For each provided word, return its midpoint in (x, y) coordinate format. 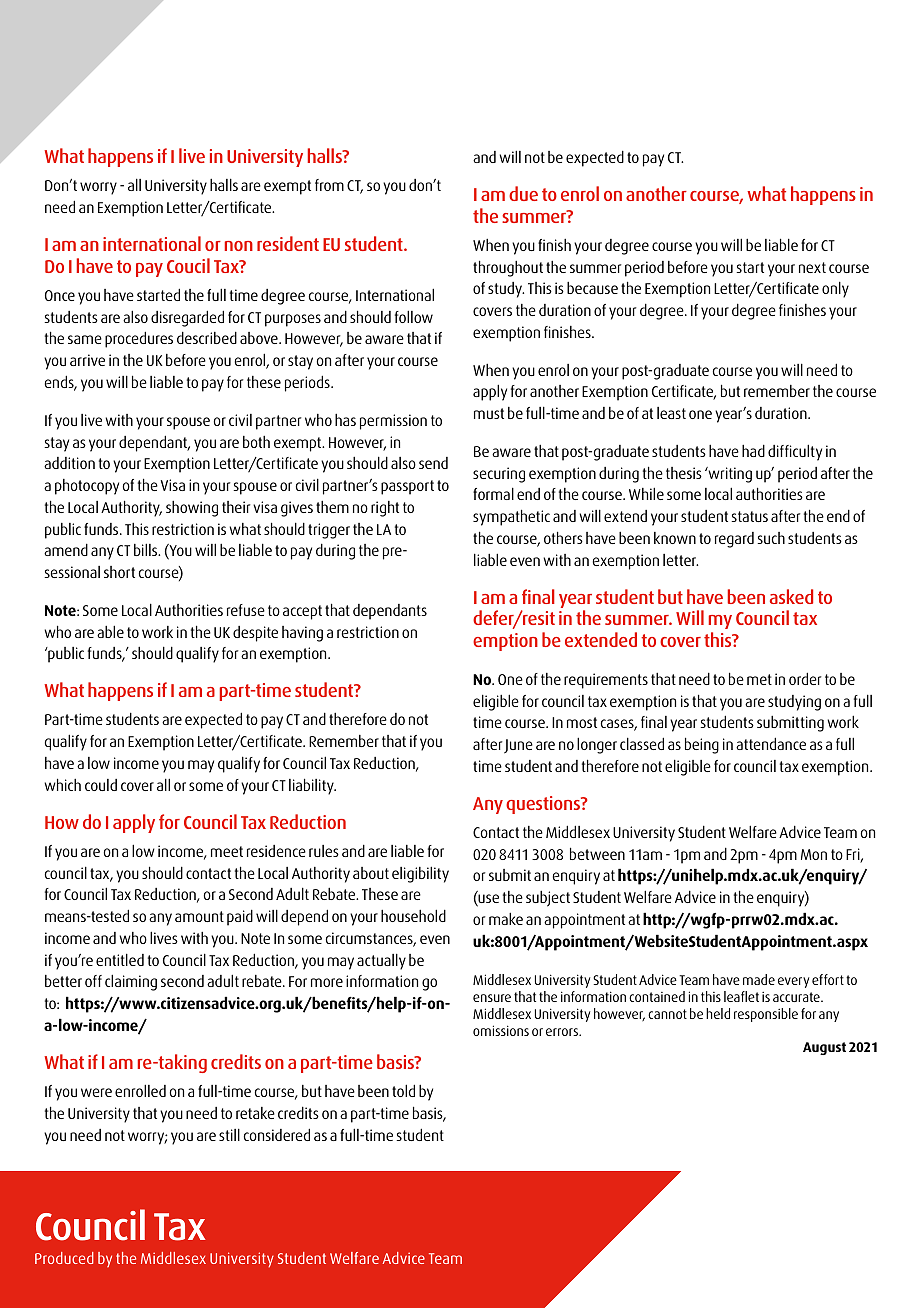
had (753, 450)
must (489, 413)
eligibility (420, 874)
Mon (814, 854)
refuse (246, 610)
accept (302, 612)
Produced (64, 1258)
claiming (131, 982)
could (101, 785)
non (239, 246)
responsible (766, 1015)
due (523, 193)
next (812, 267)
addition (69, 463)
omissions (501, 1030)
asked (791, 596)
